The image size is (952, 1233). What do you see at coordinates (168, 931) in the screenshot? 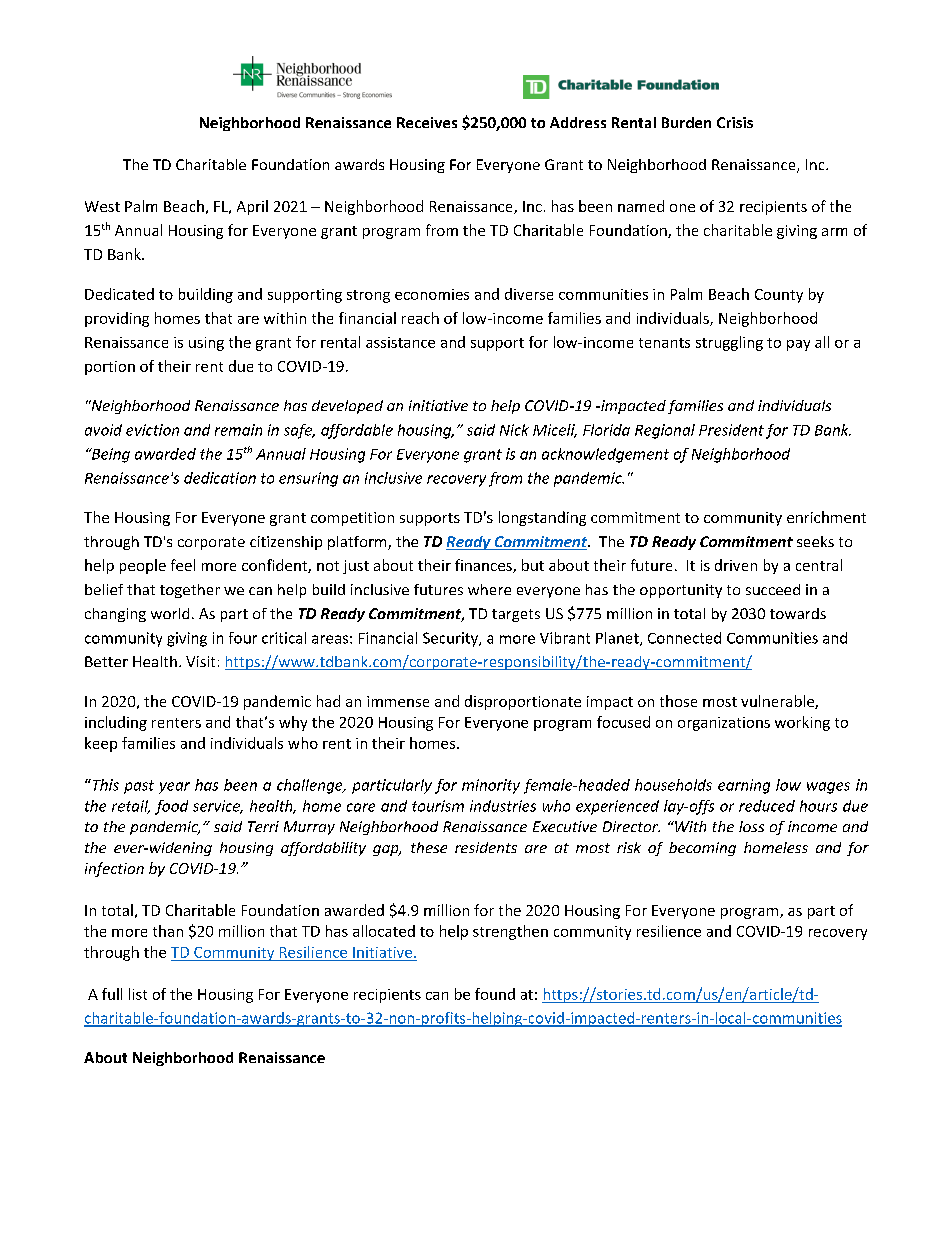
I see `than` at bounding box center [168, 931].
